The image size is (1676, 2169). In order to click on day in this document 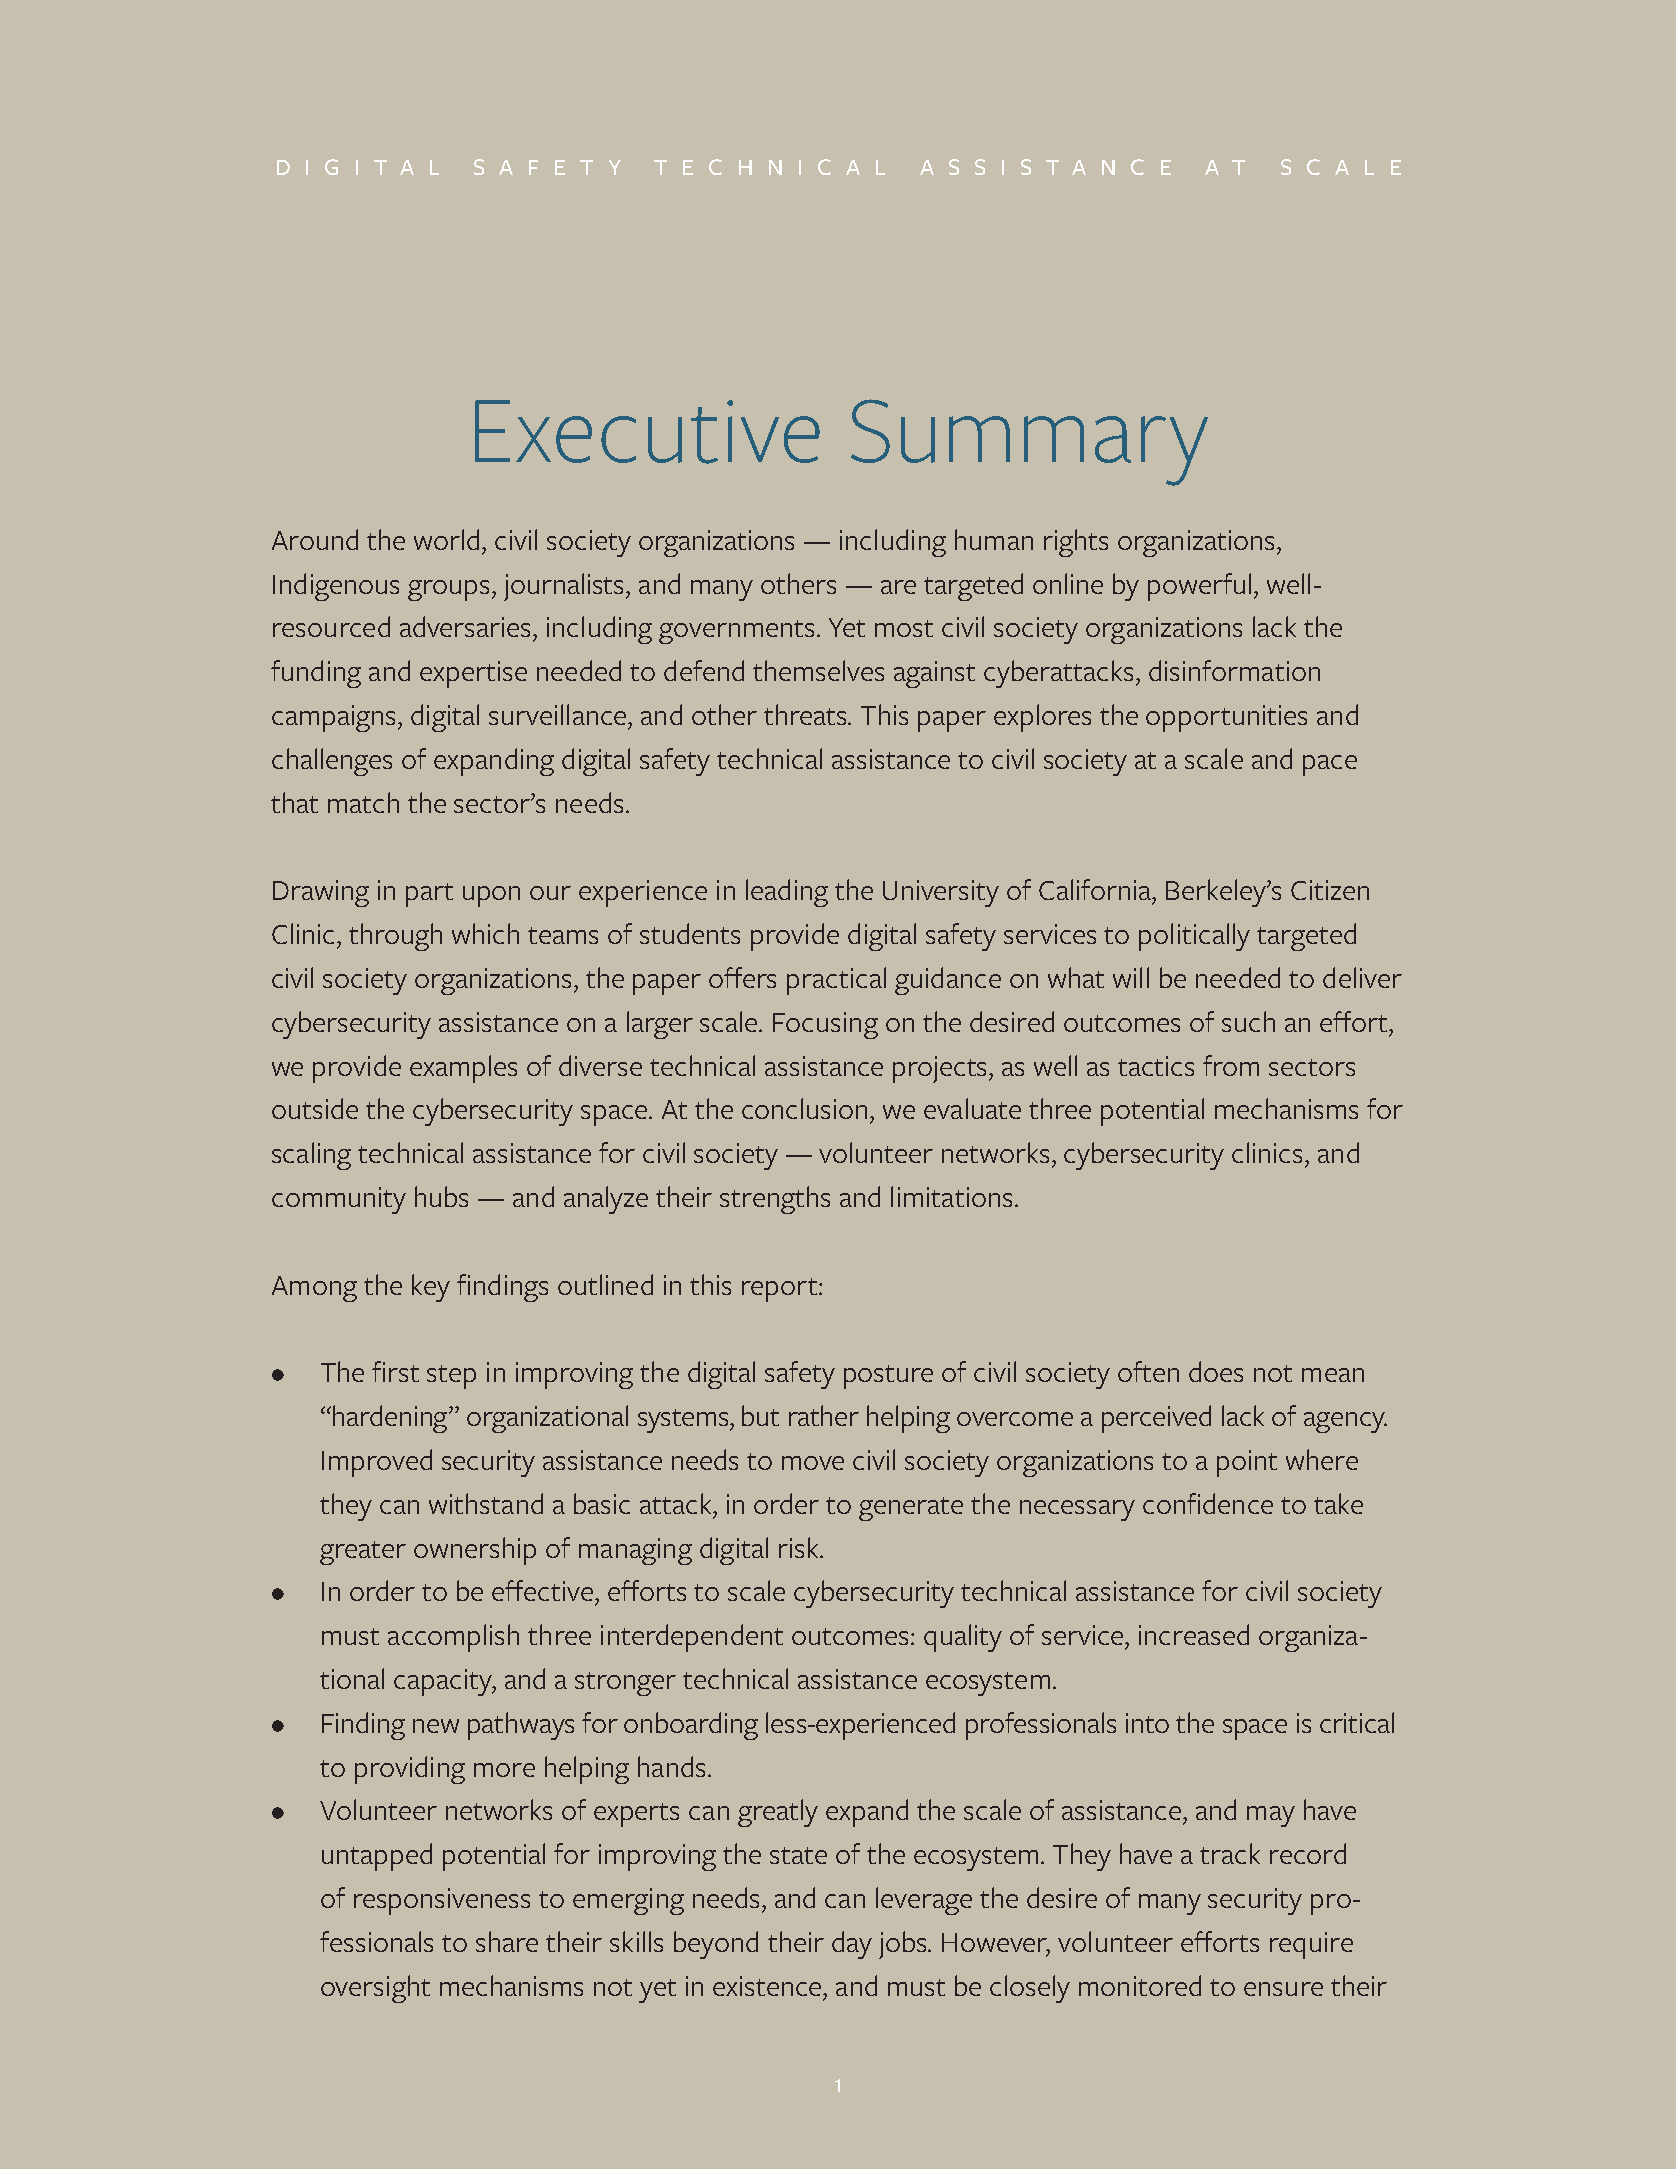, I will do `click(852, 1945)`.
